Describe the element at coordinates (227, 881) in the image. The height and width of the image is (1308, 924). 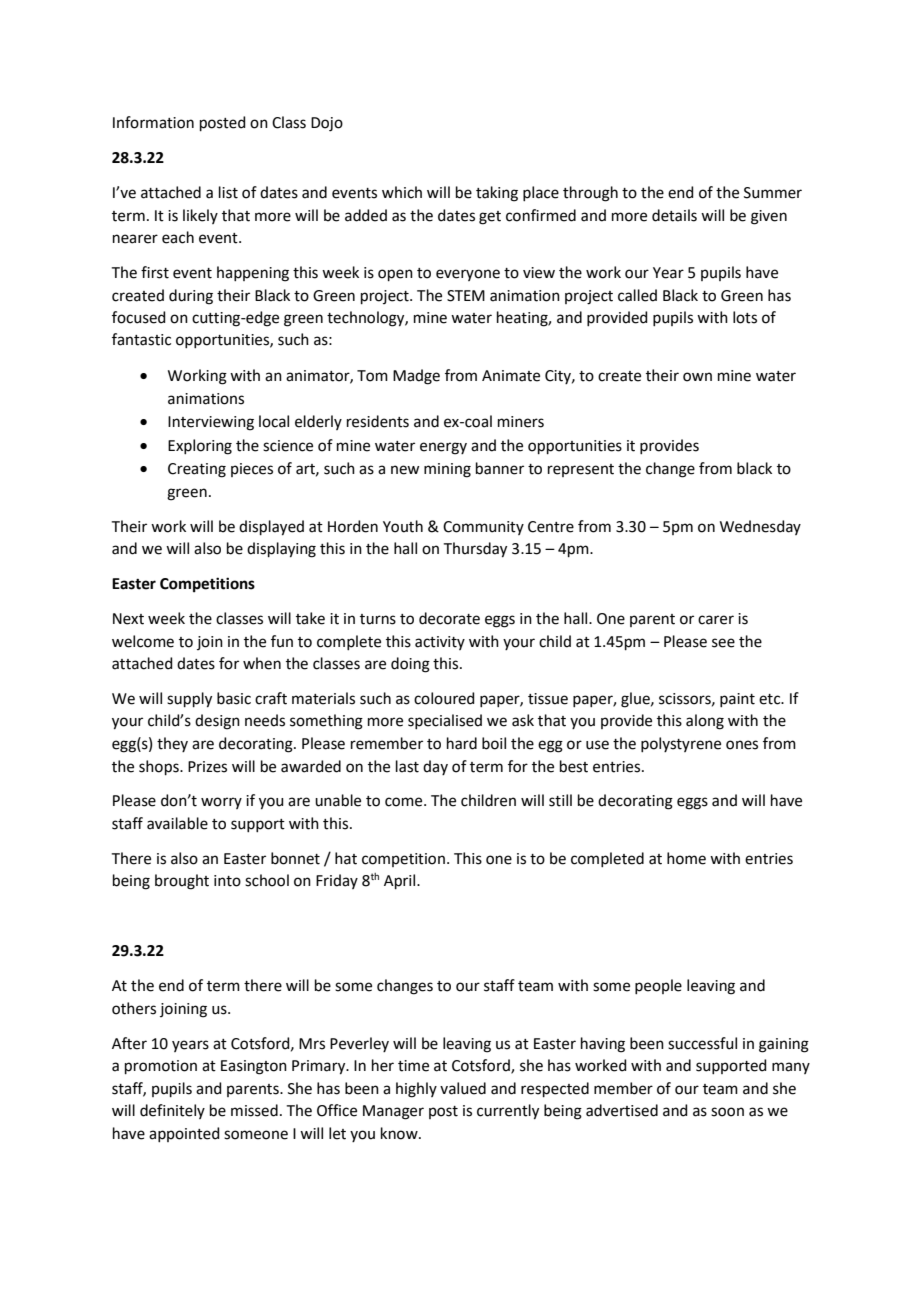
I see `into` at that location.
